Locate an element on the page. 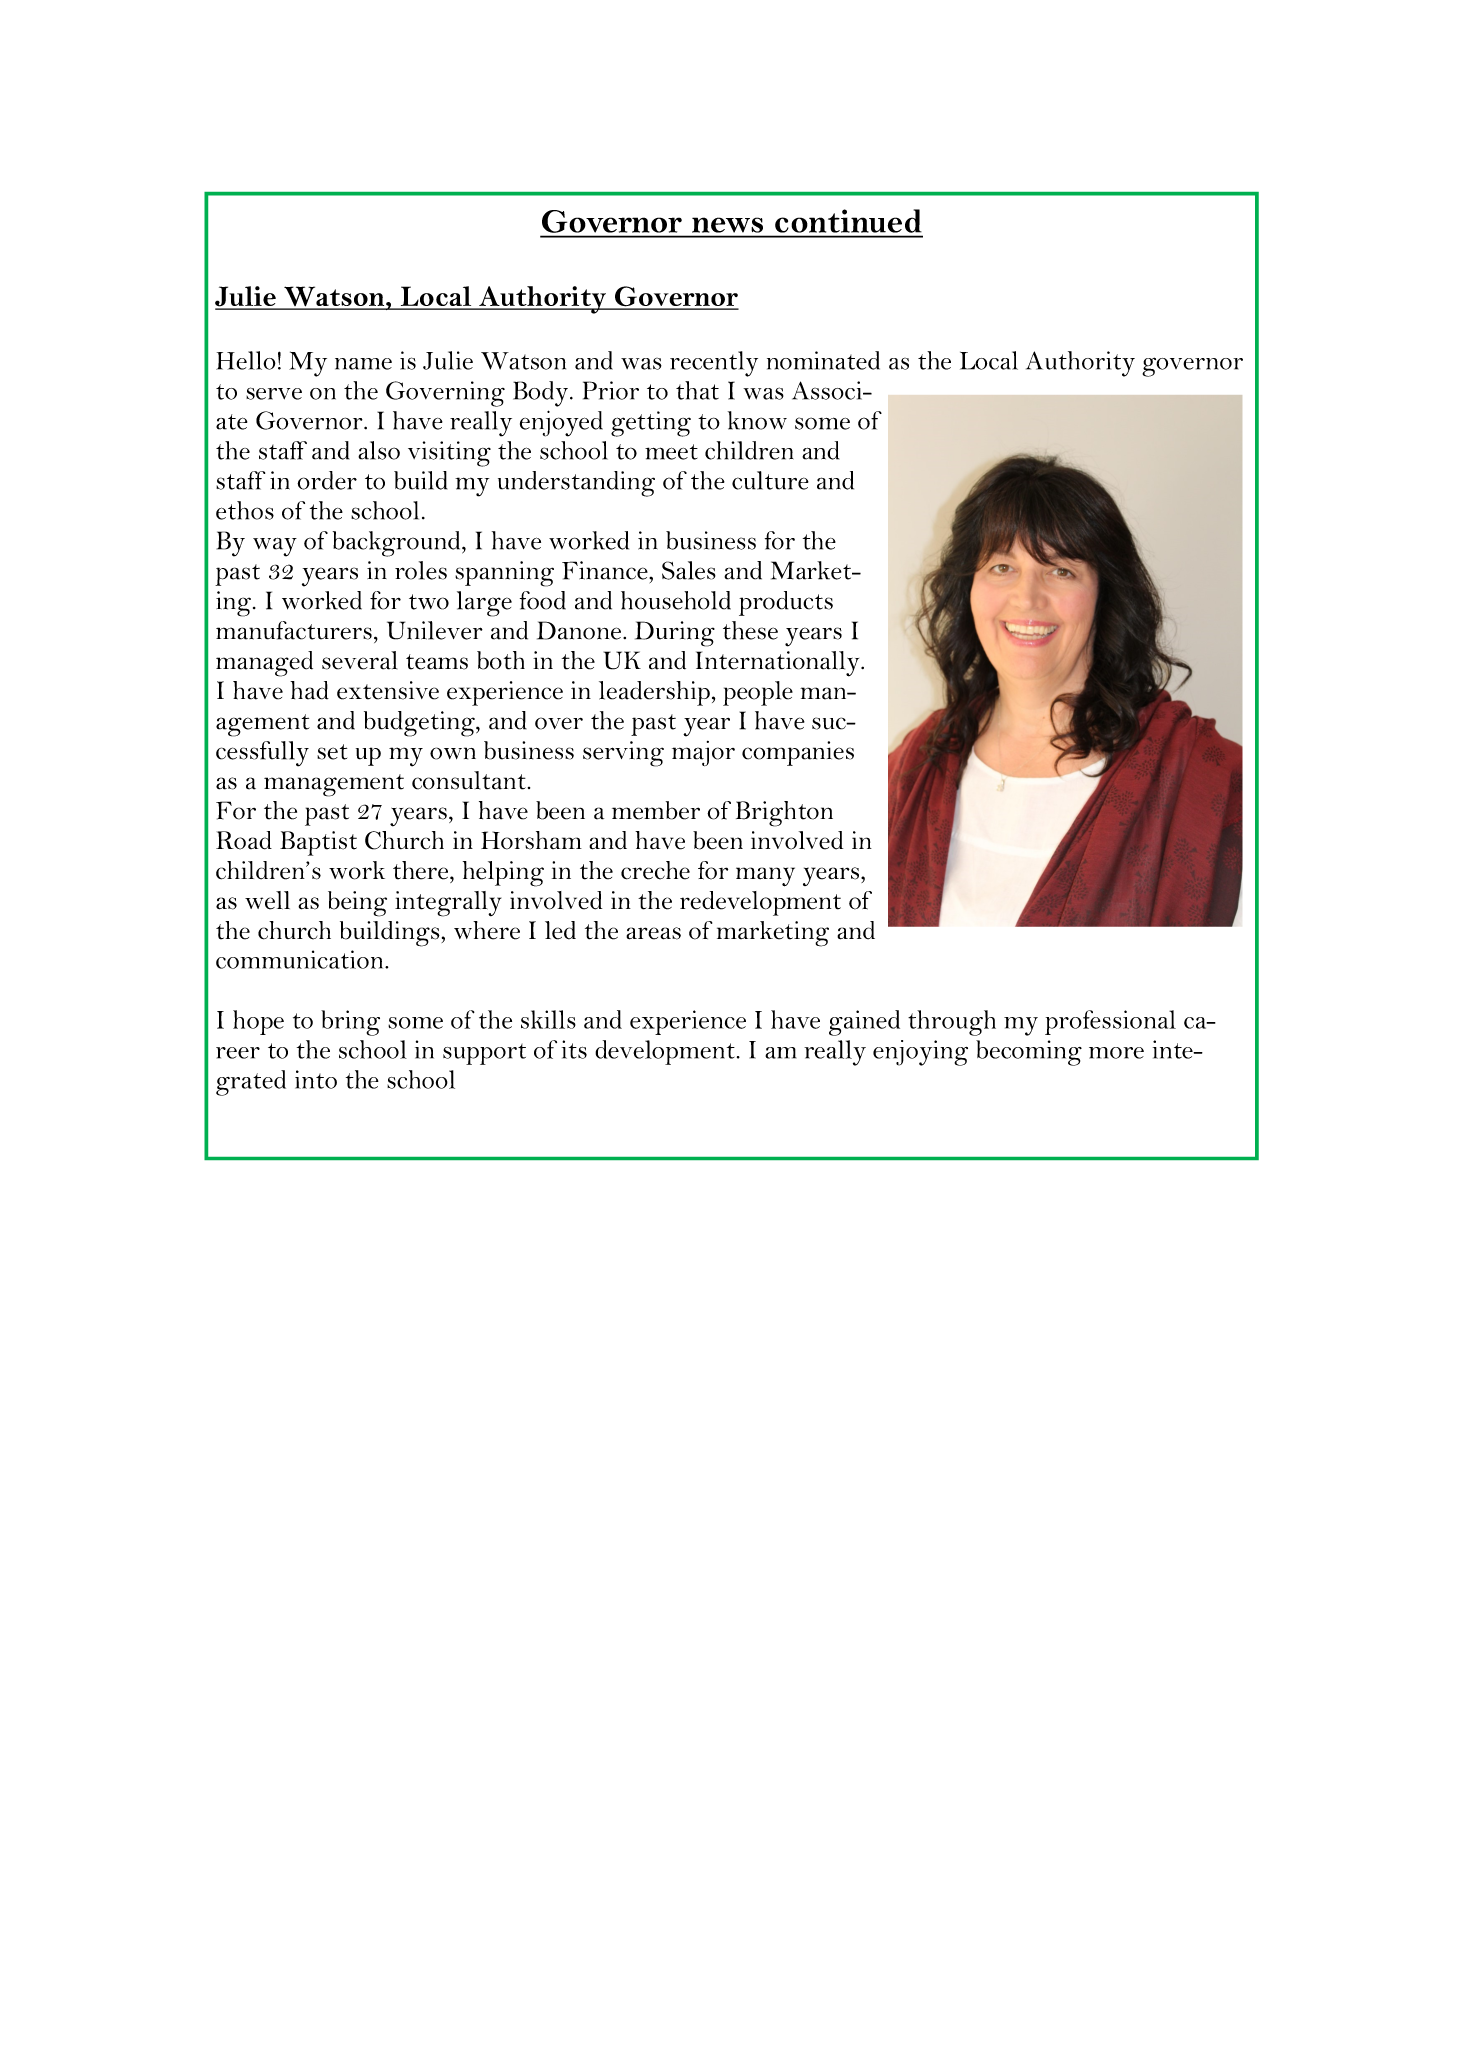 The image size is (1458, 2062). several is located at coordinates (359, 660).
